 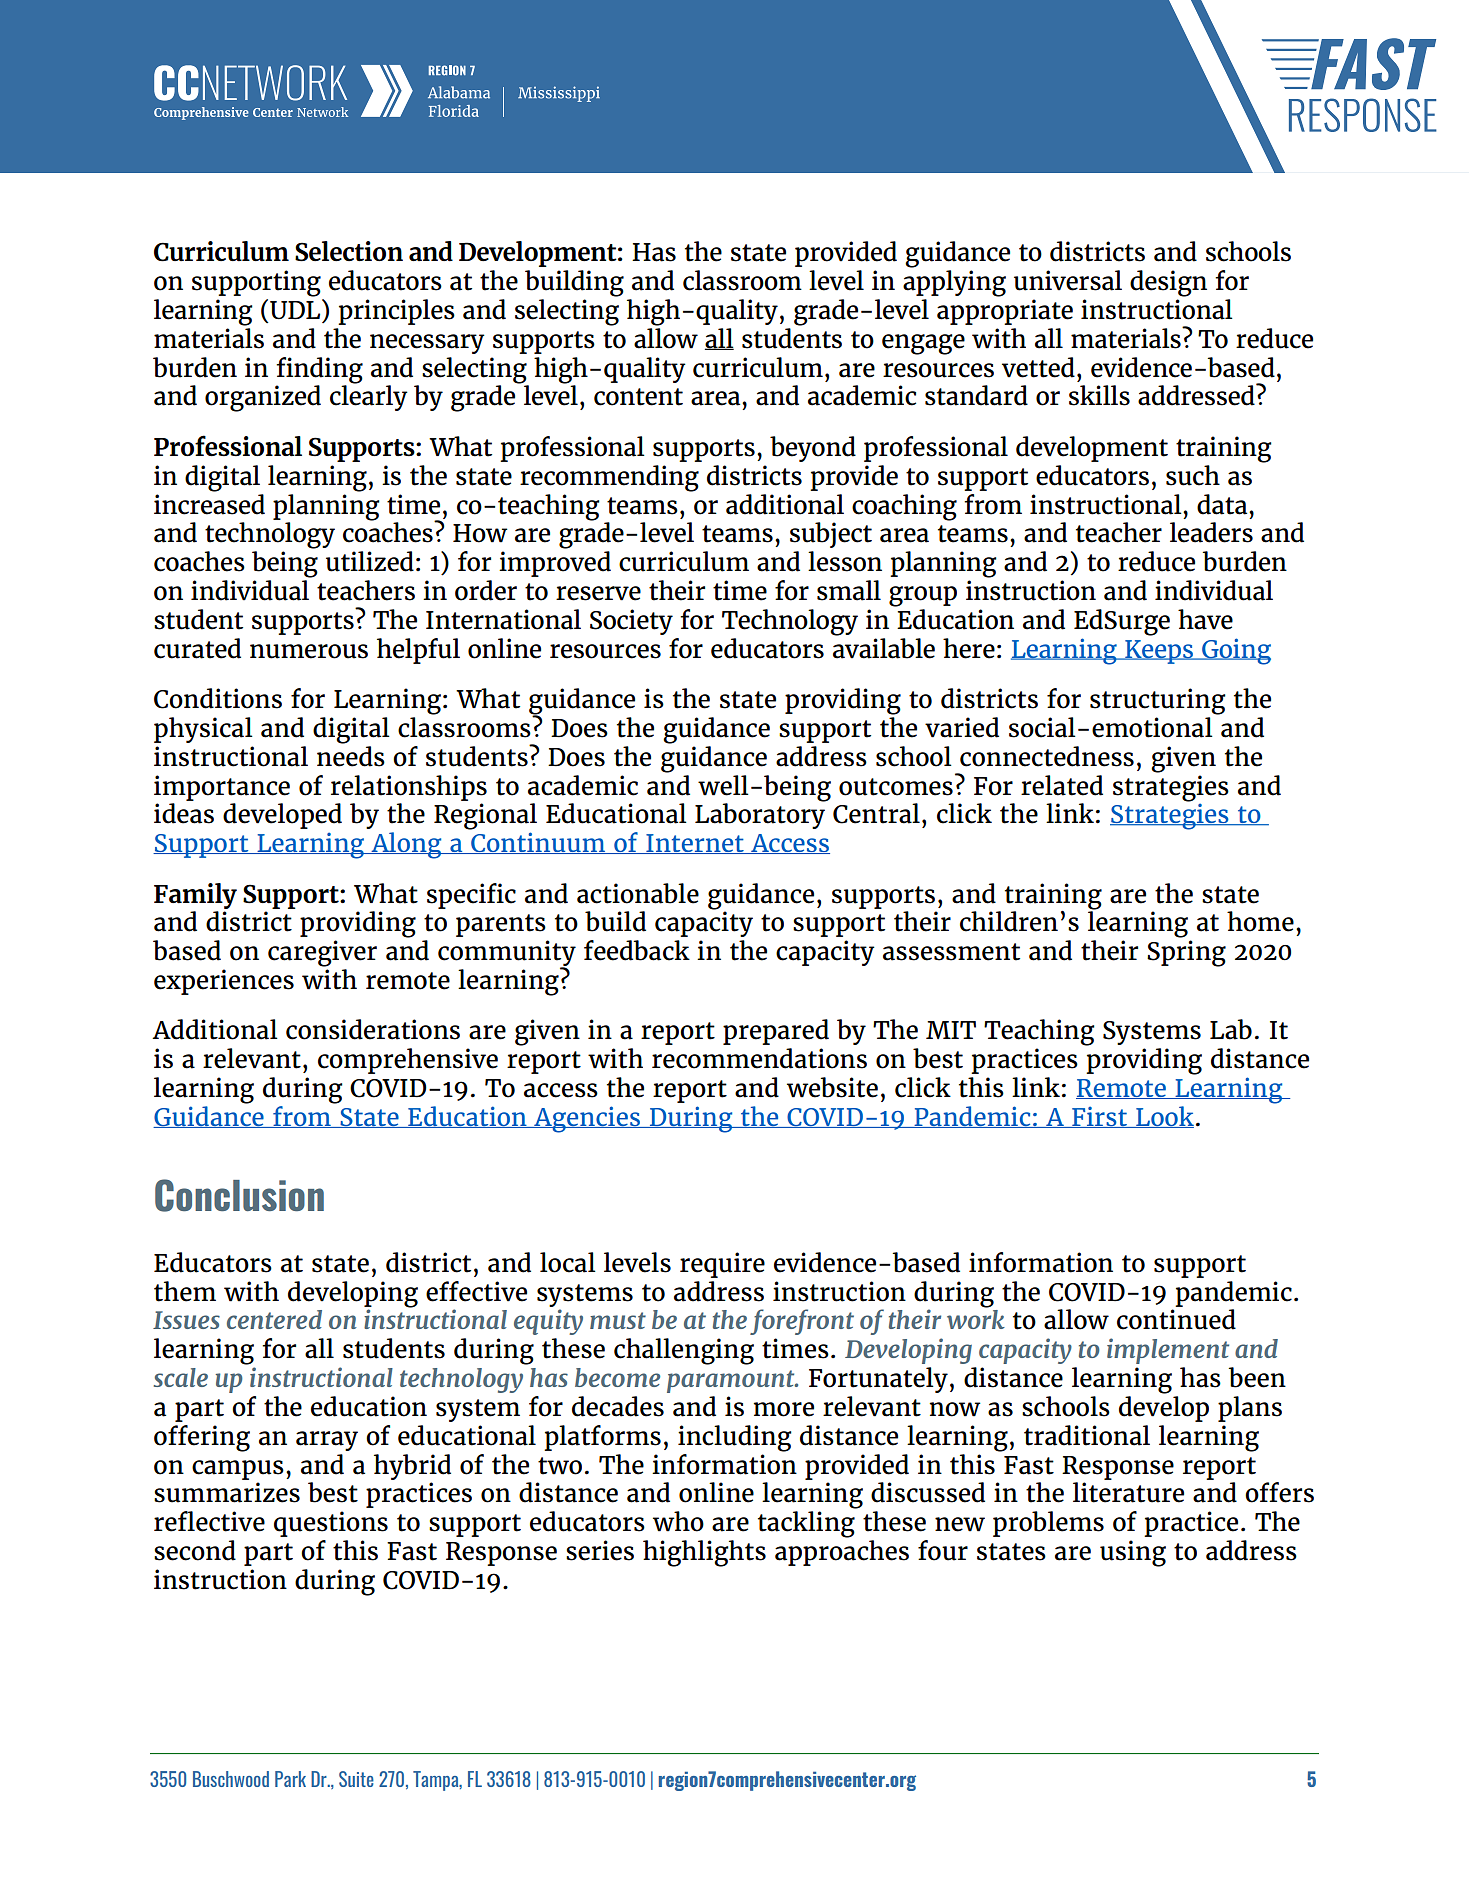 What do you see at coordinates (290, 1779) in the screenshot?
I see `Park` at bounding box center [290, 1779].
